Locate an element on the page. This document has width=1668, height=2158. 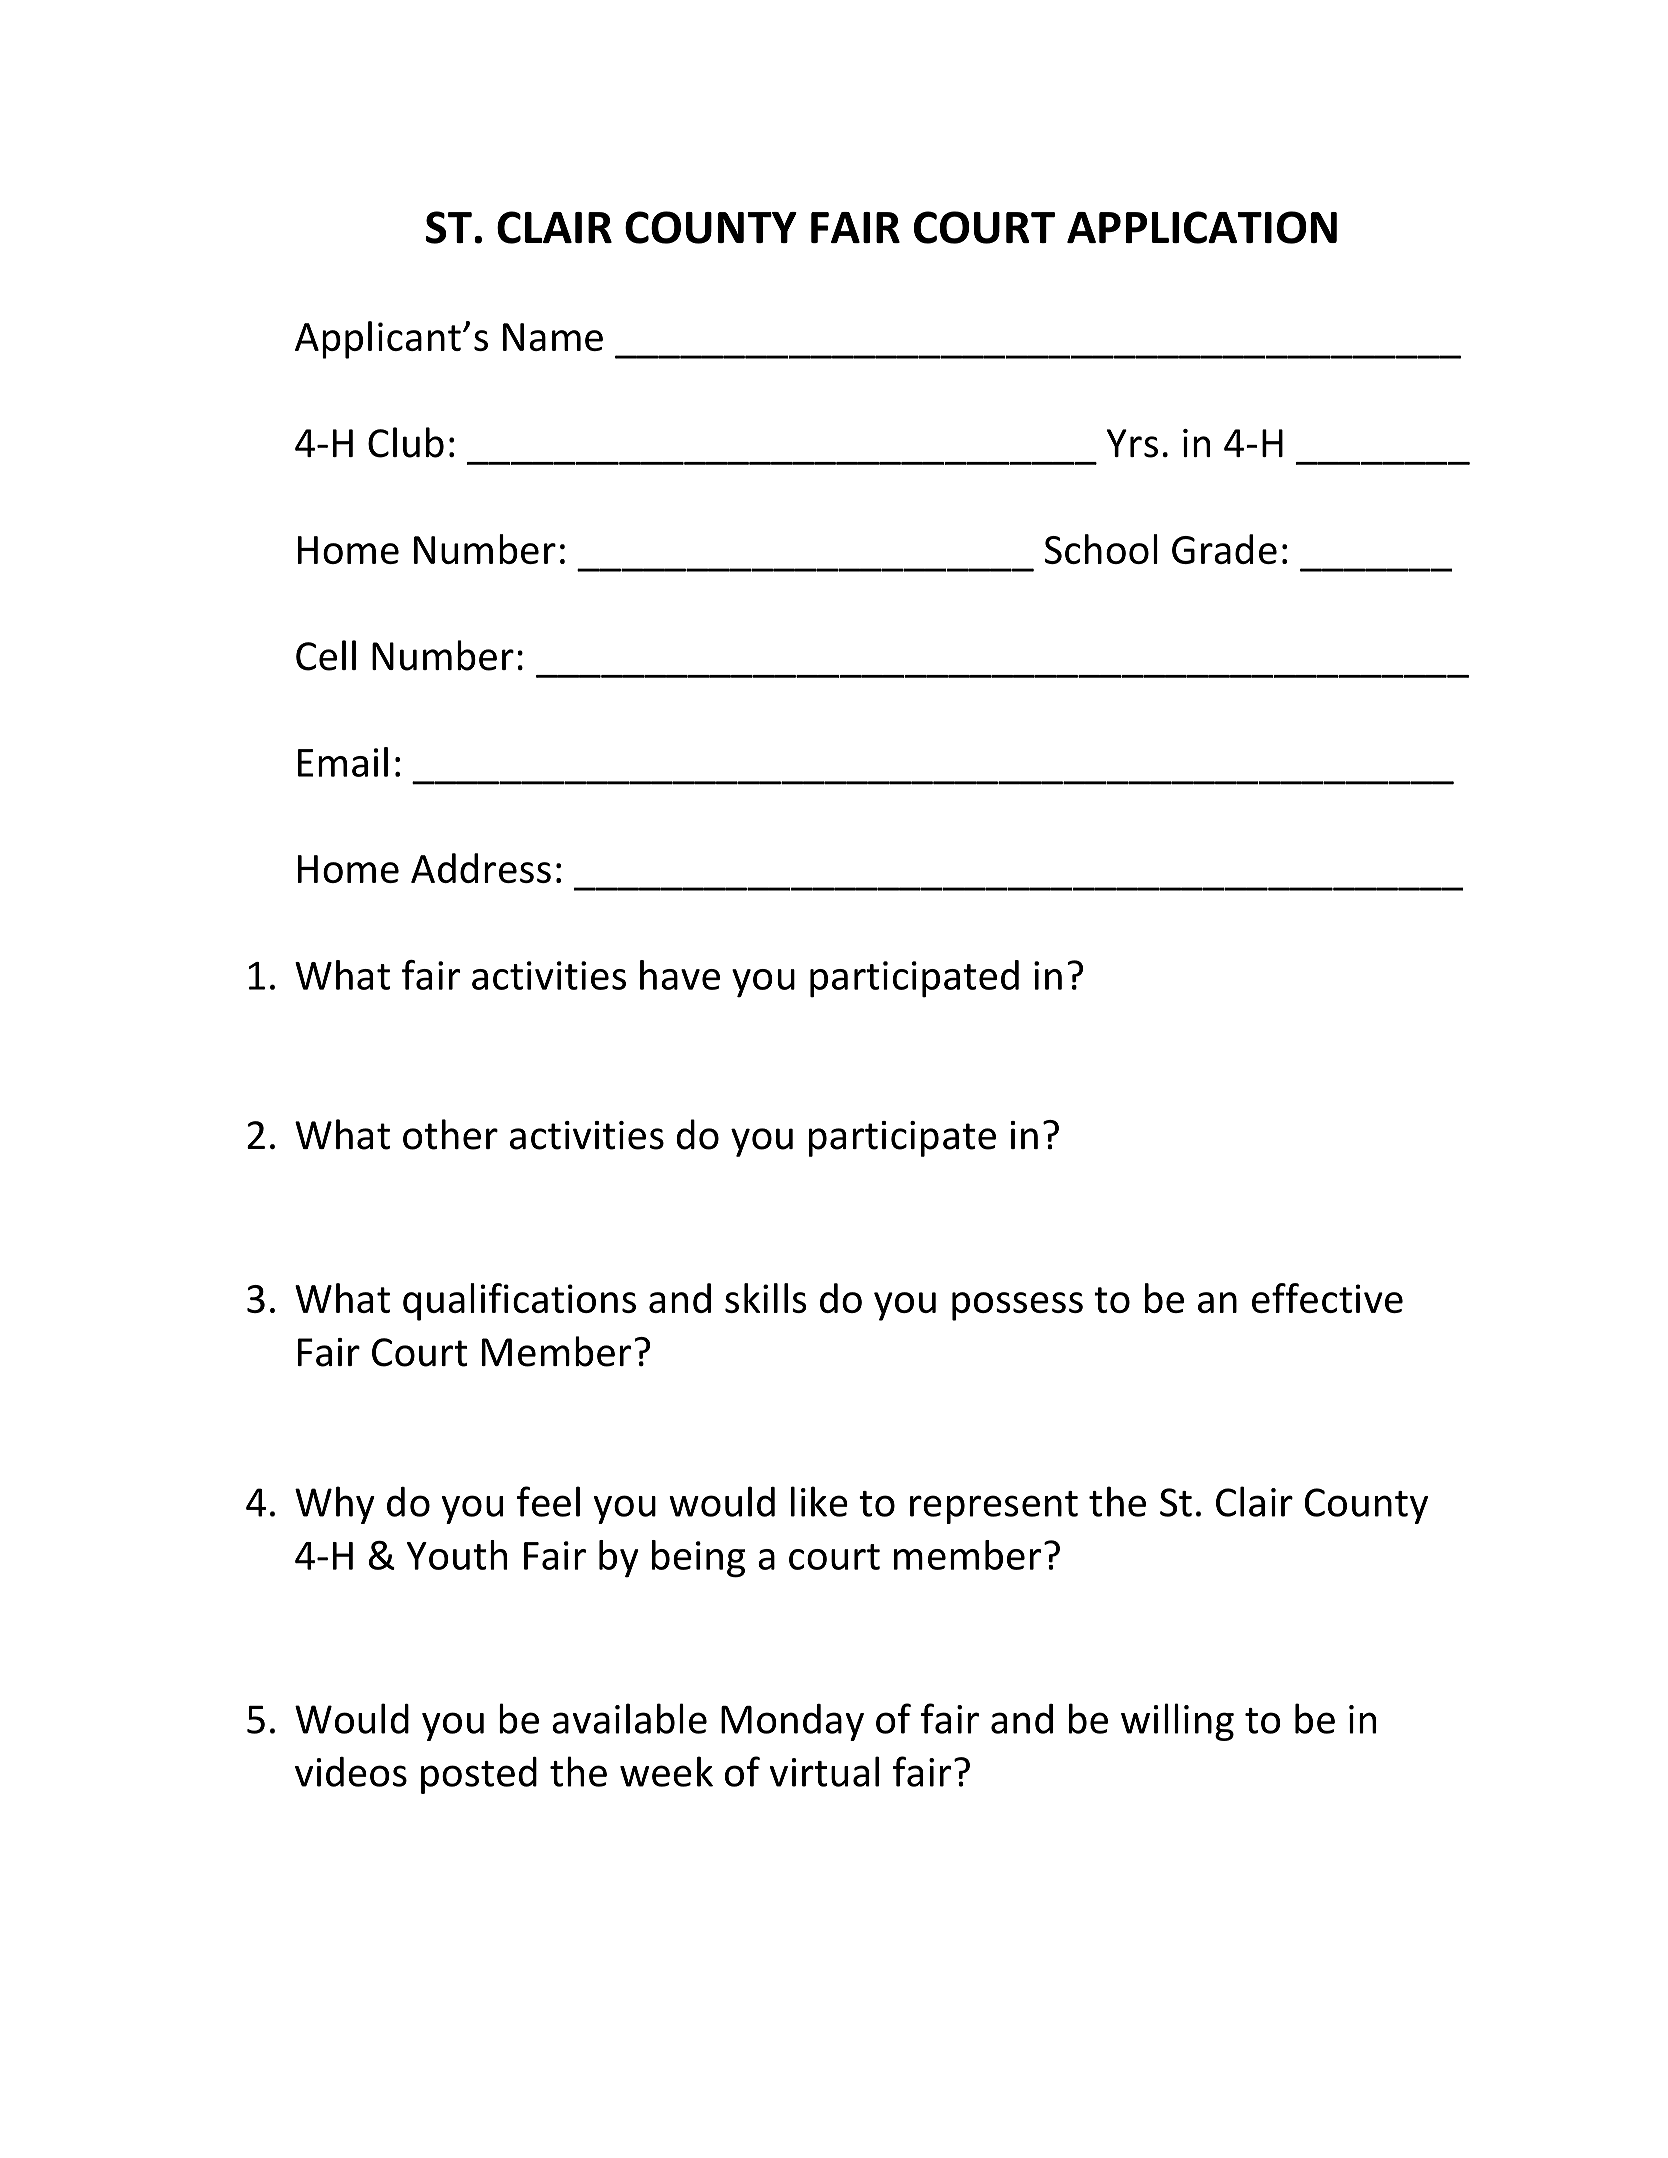
effective is located at coordinates (1327, 1298).
